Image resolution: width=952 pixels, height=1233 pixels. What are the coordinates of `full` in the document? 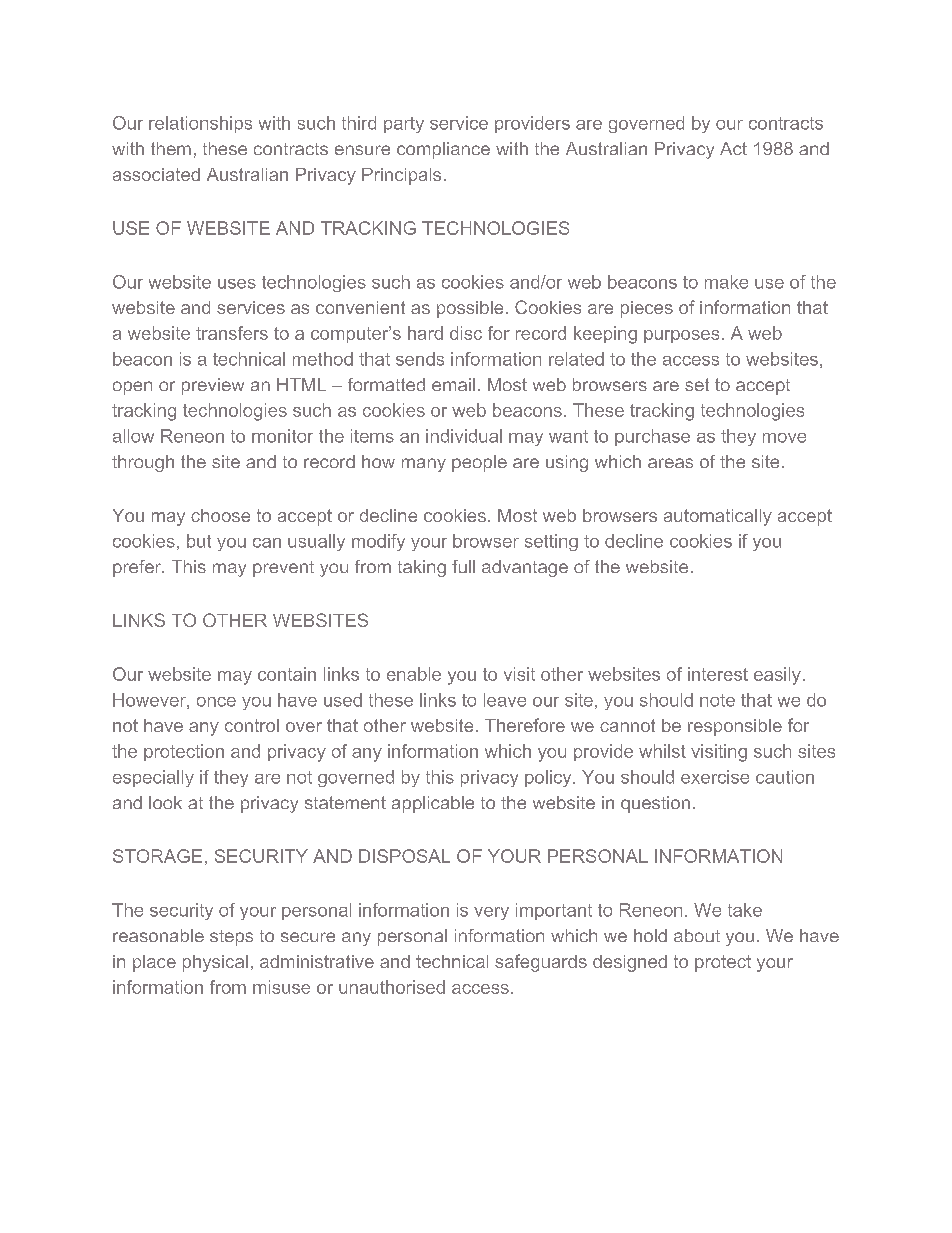 It's located at (463, 566).
